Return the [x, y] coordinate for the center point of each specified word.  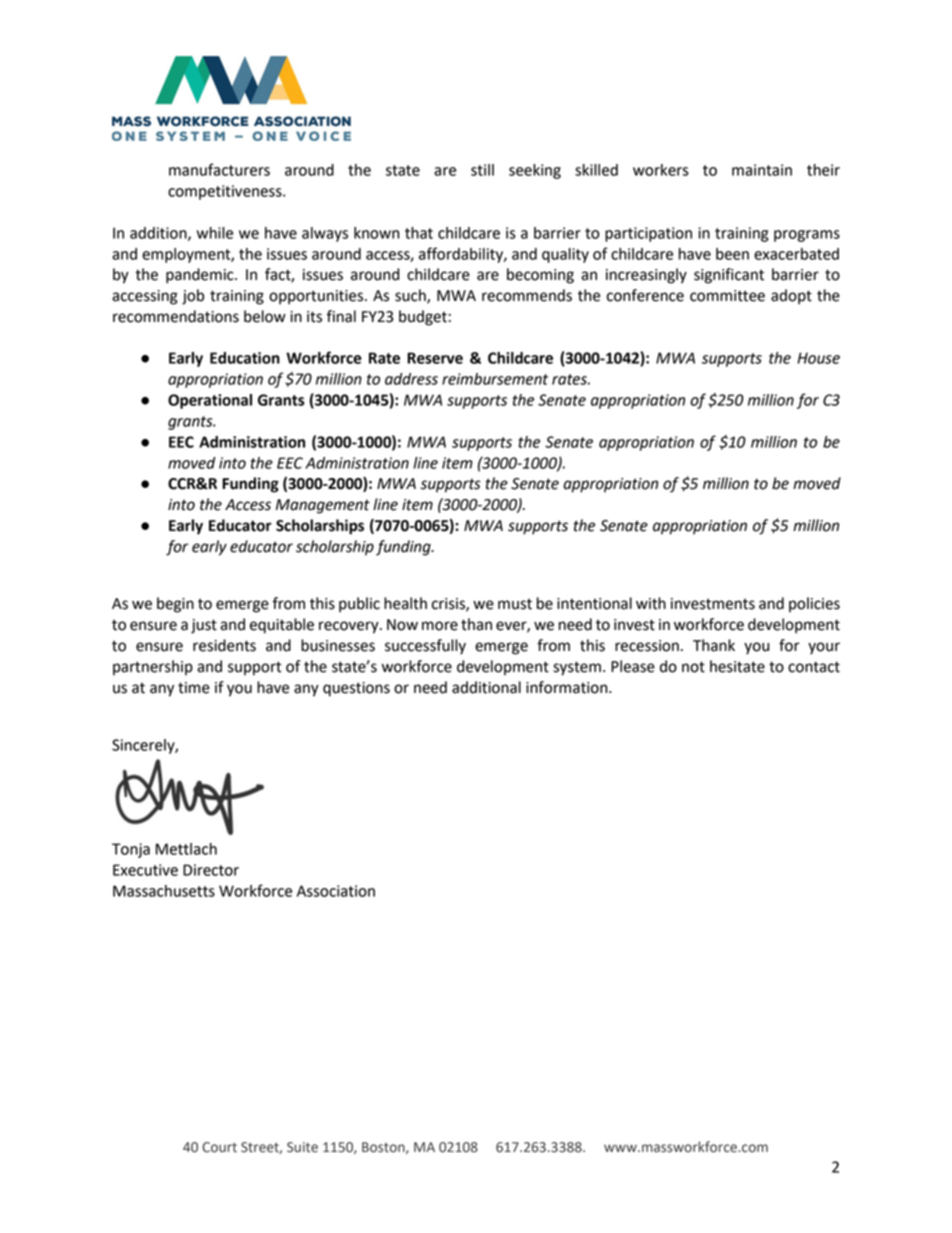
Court [219, 1147]
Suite [302, 1147]
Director [211, 870]
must [515, 604]
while [215, 233]
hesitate [737, 666]
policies [814, 604]
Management [323, 506]
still [482, 170]
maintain [762, 170]
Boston [384, 1148]
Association [336, 891]
